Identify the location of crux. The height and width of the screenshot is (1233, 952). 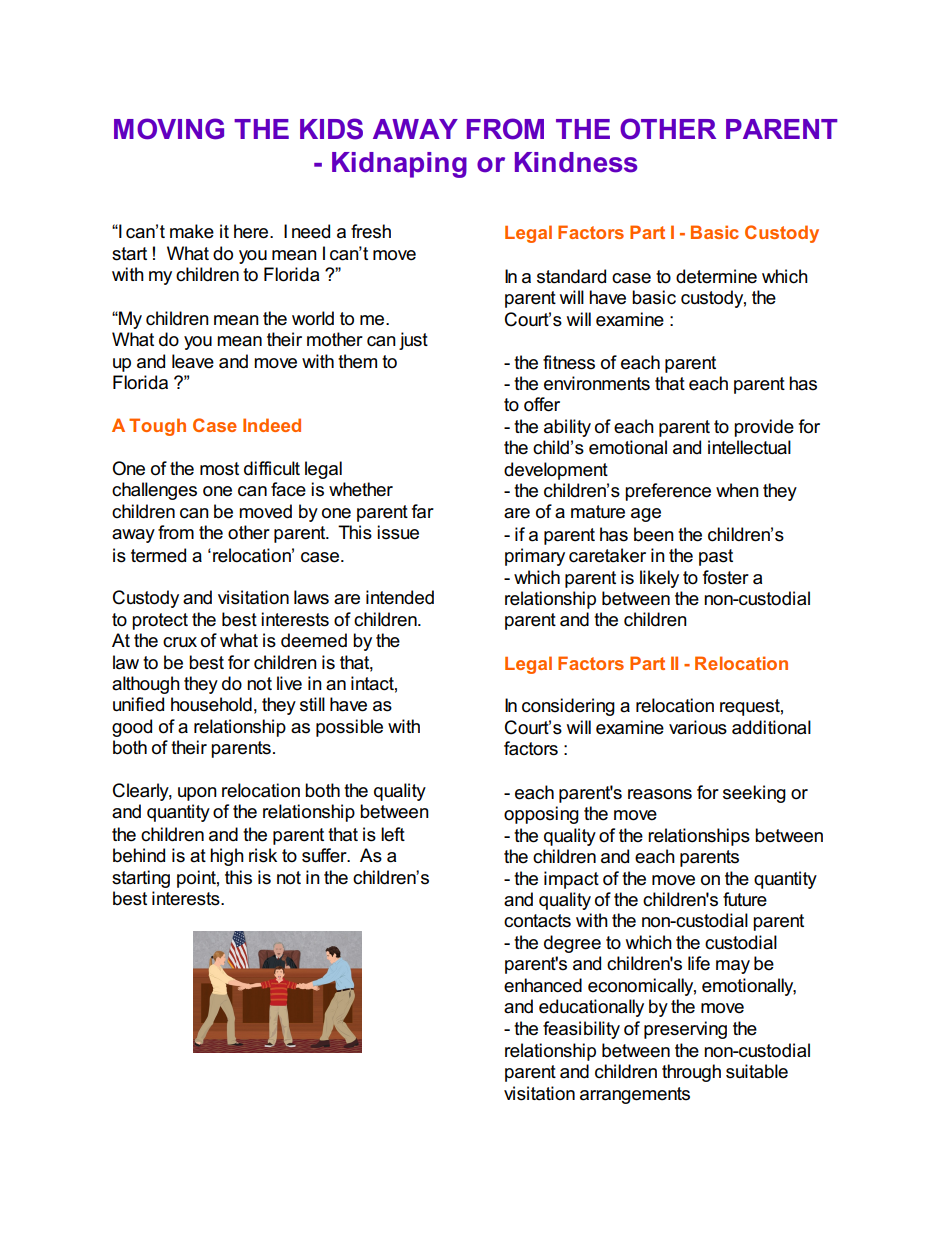
(180, 642).
